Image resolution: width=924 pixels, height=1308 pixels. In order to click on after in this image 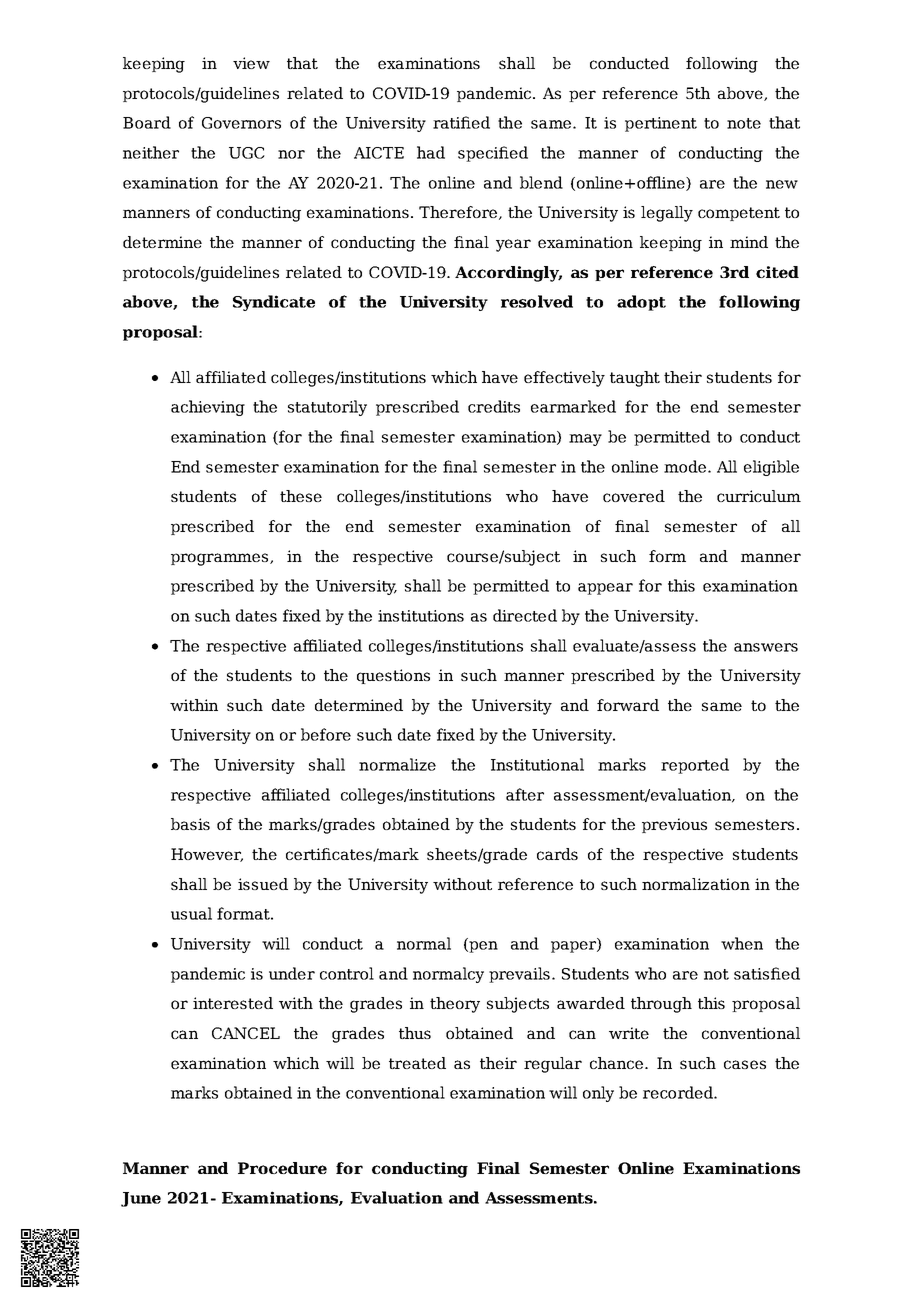, I will do `click(525, 794)`.
